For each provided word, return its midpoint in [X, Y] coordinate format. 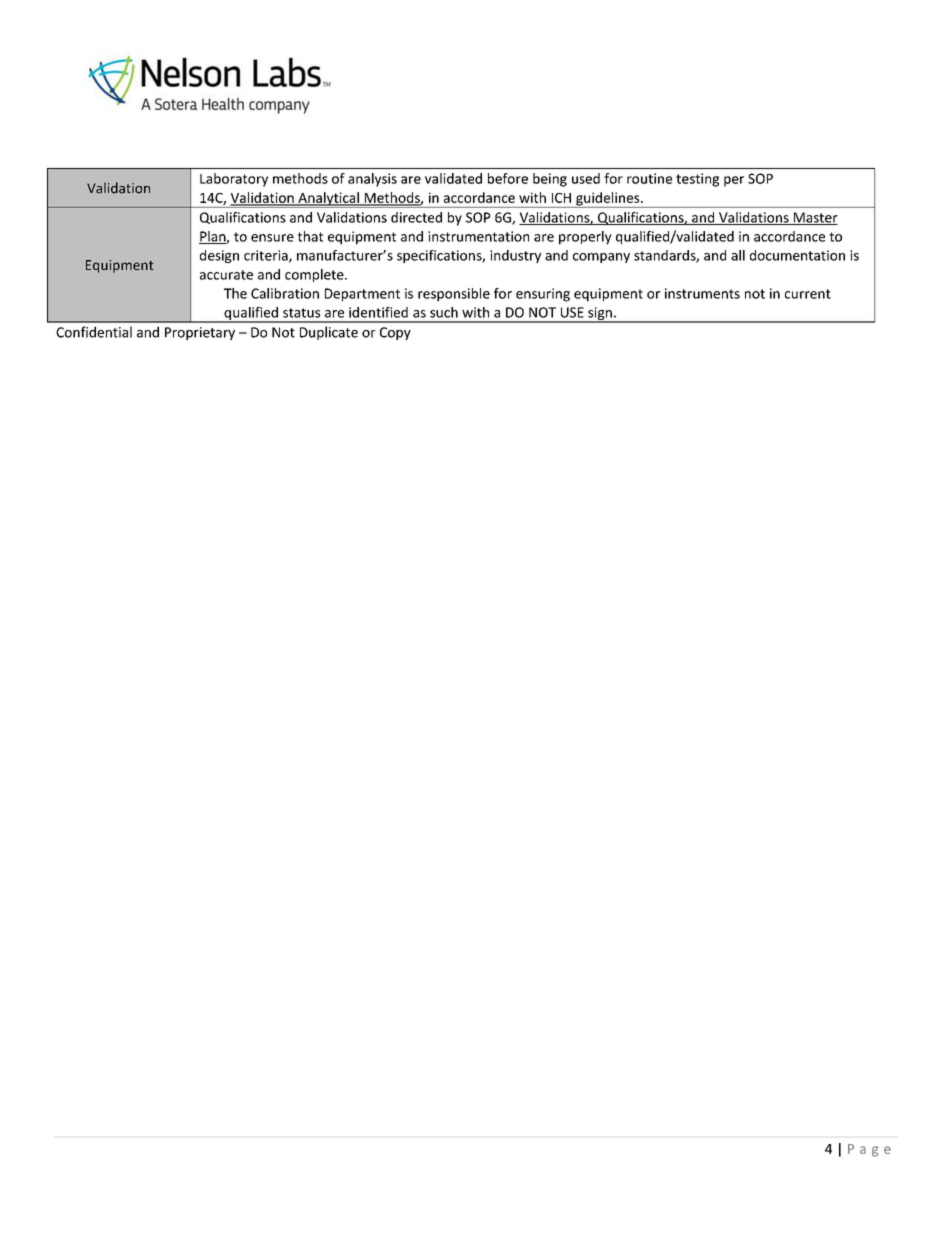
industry [515, 256]
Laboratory [234, 180]
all [738, 255]
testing [697, 180]
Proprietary [200, 333]
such [444, 312]
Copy [395, 333]
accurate [226, 275]
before [508, 178]
